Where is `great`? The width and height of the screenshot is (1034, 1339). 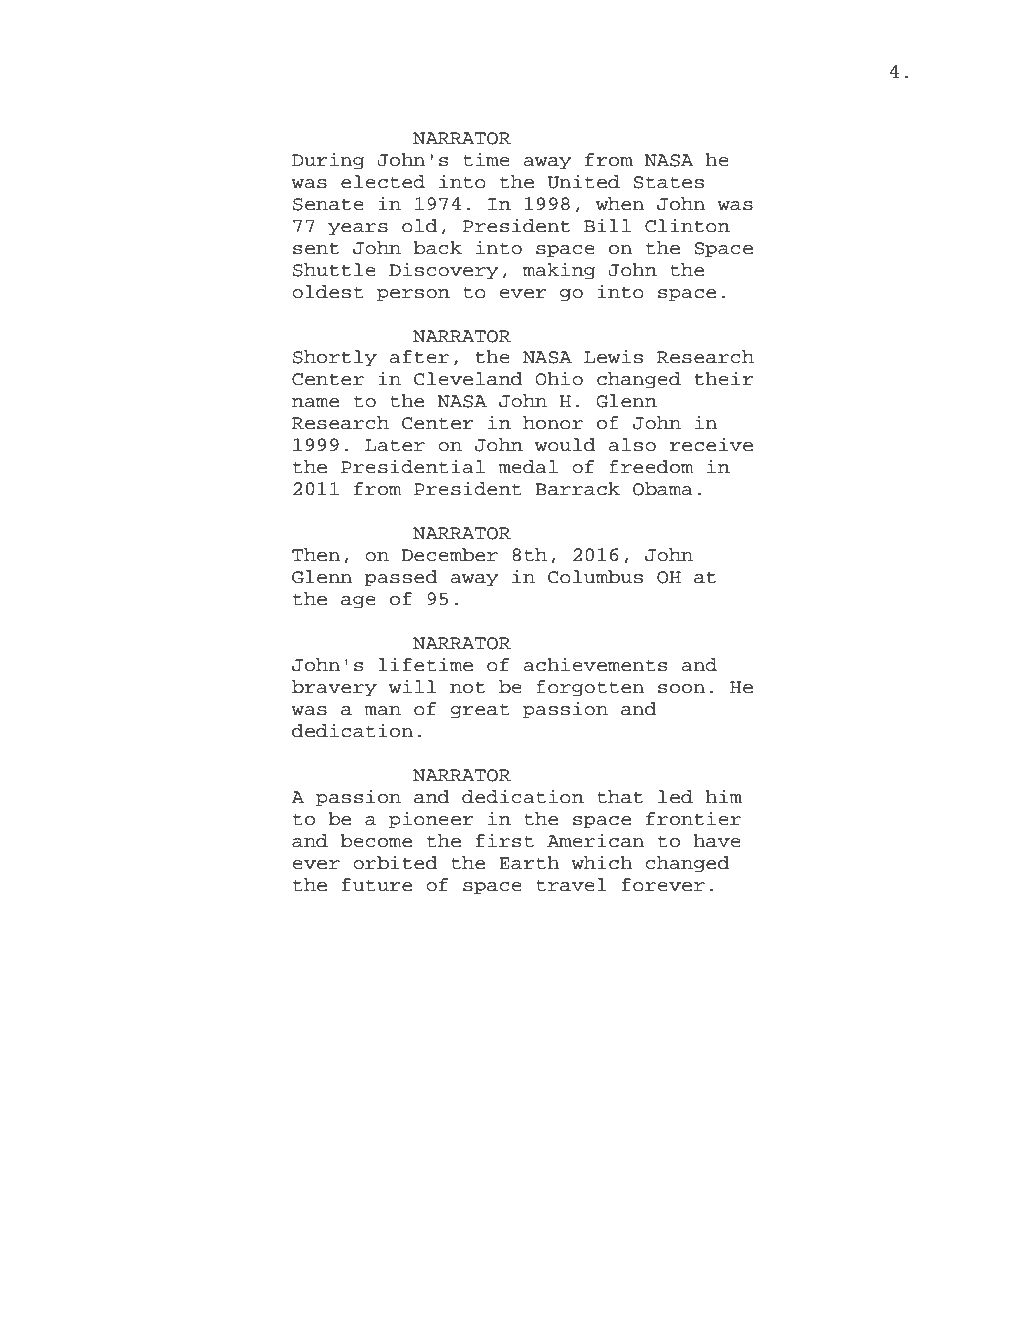 great is located at coordinates (480, 710).
